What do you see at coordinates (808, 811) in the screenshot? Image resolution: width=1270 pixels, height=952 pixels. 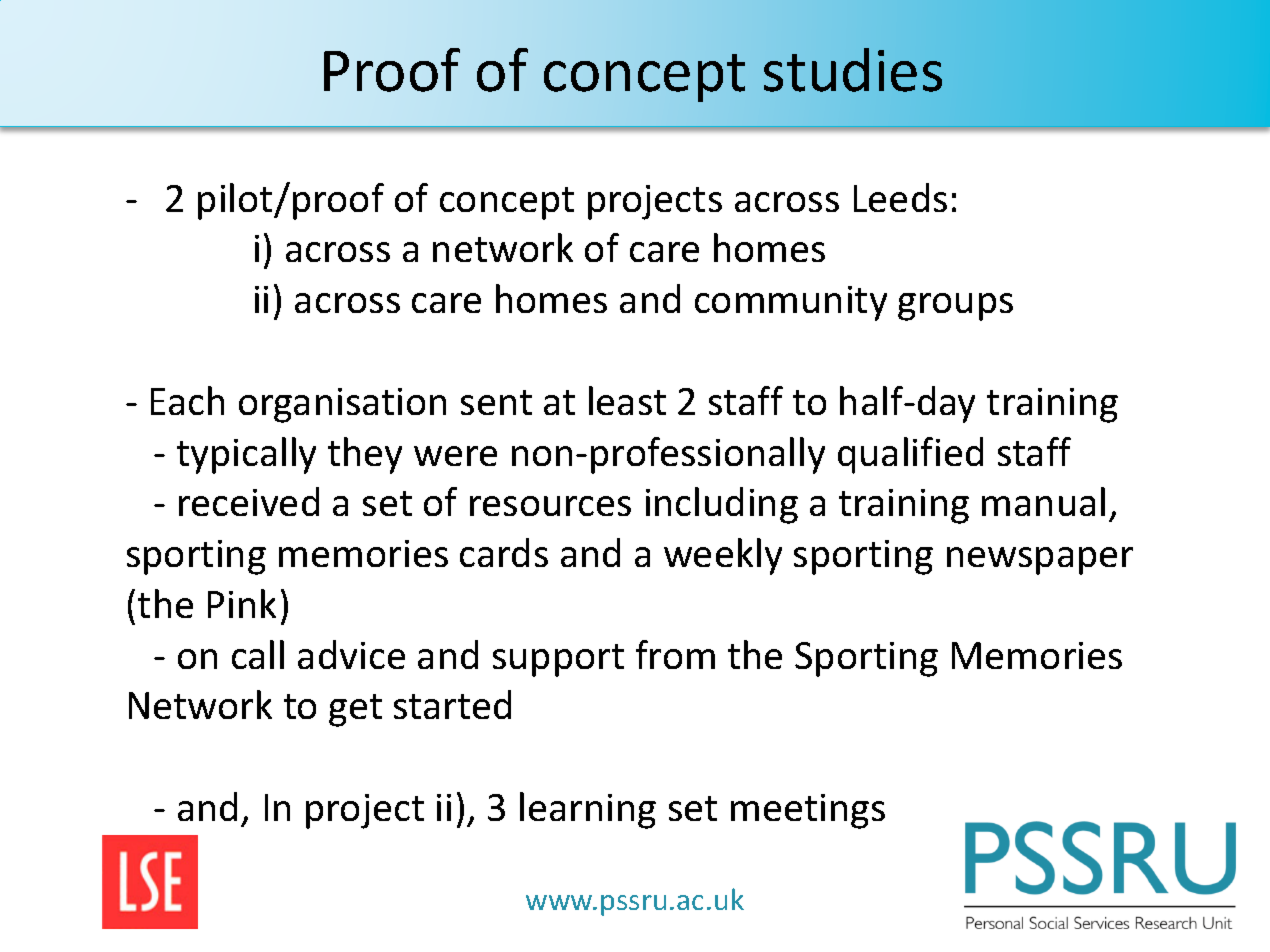 I see `meetings` at bounding box center [808, 811].
